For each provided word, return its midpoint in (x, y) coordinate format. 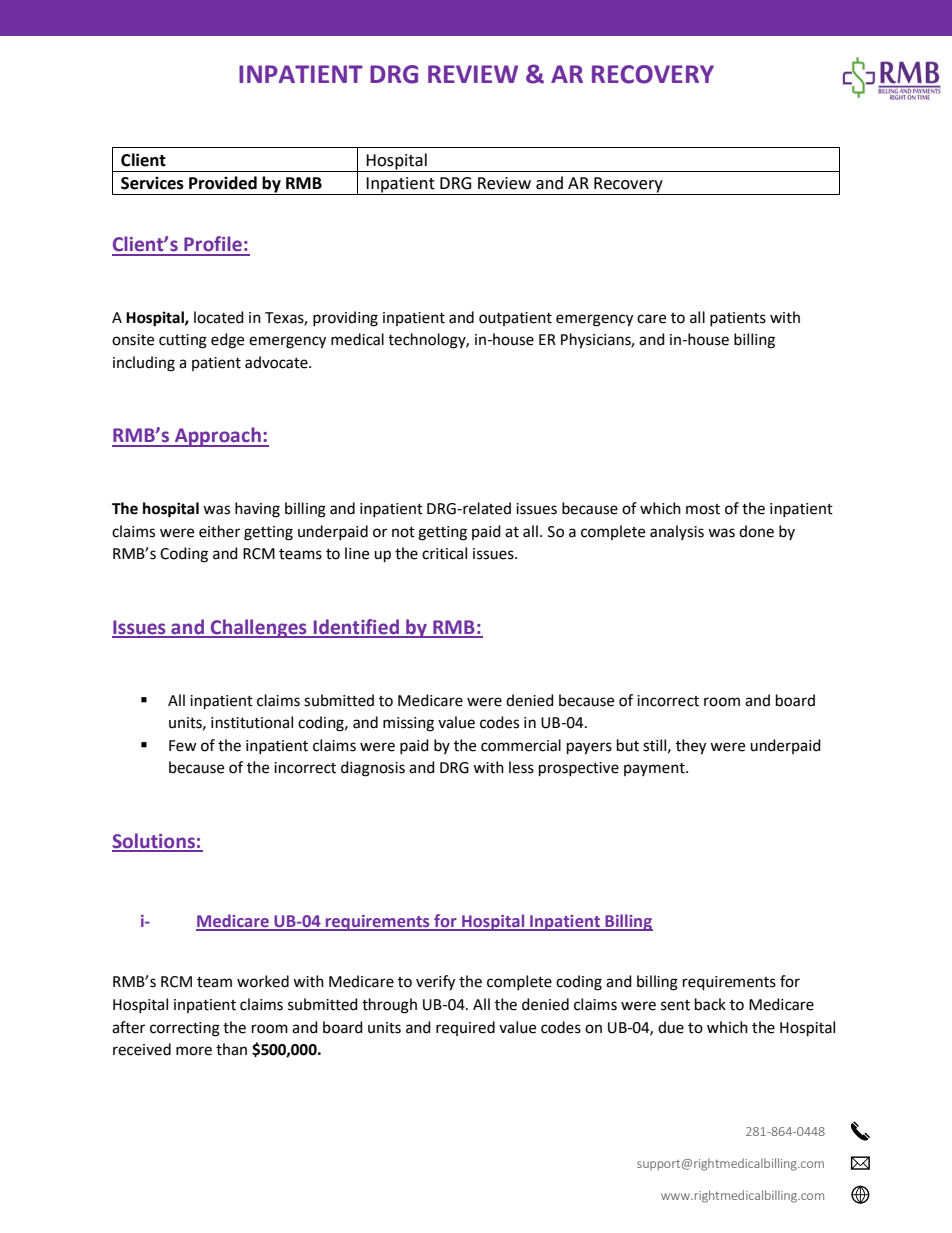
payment (655, 769)
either (219, 531)
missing (408, 724)
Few (183, 746)
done (756, 531)
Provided (223, 183)
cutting (183, 341)
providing (345, 319)
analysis (677, 532)
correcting (185, 1029)
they (691, 747)
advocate (277, 362)
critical (444, 553)
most (703, 509)
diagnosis (373, 769)
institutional (252, 722)
